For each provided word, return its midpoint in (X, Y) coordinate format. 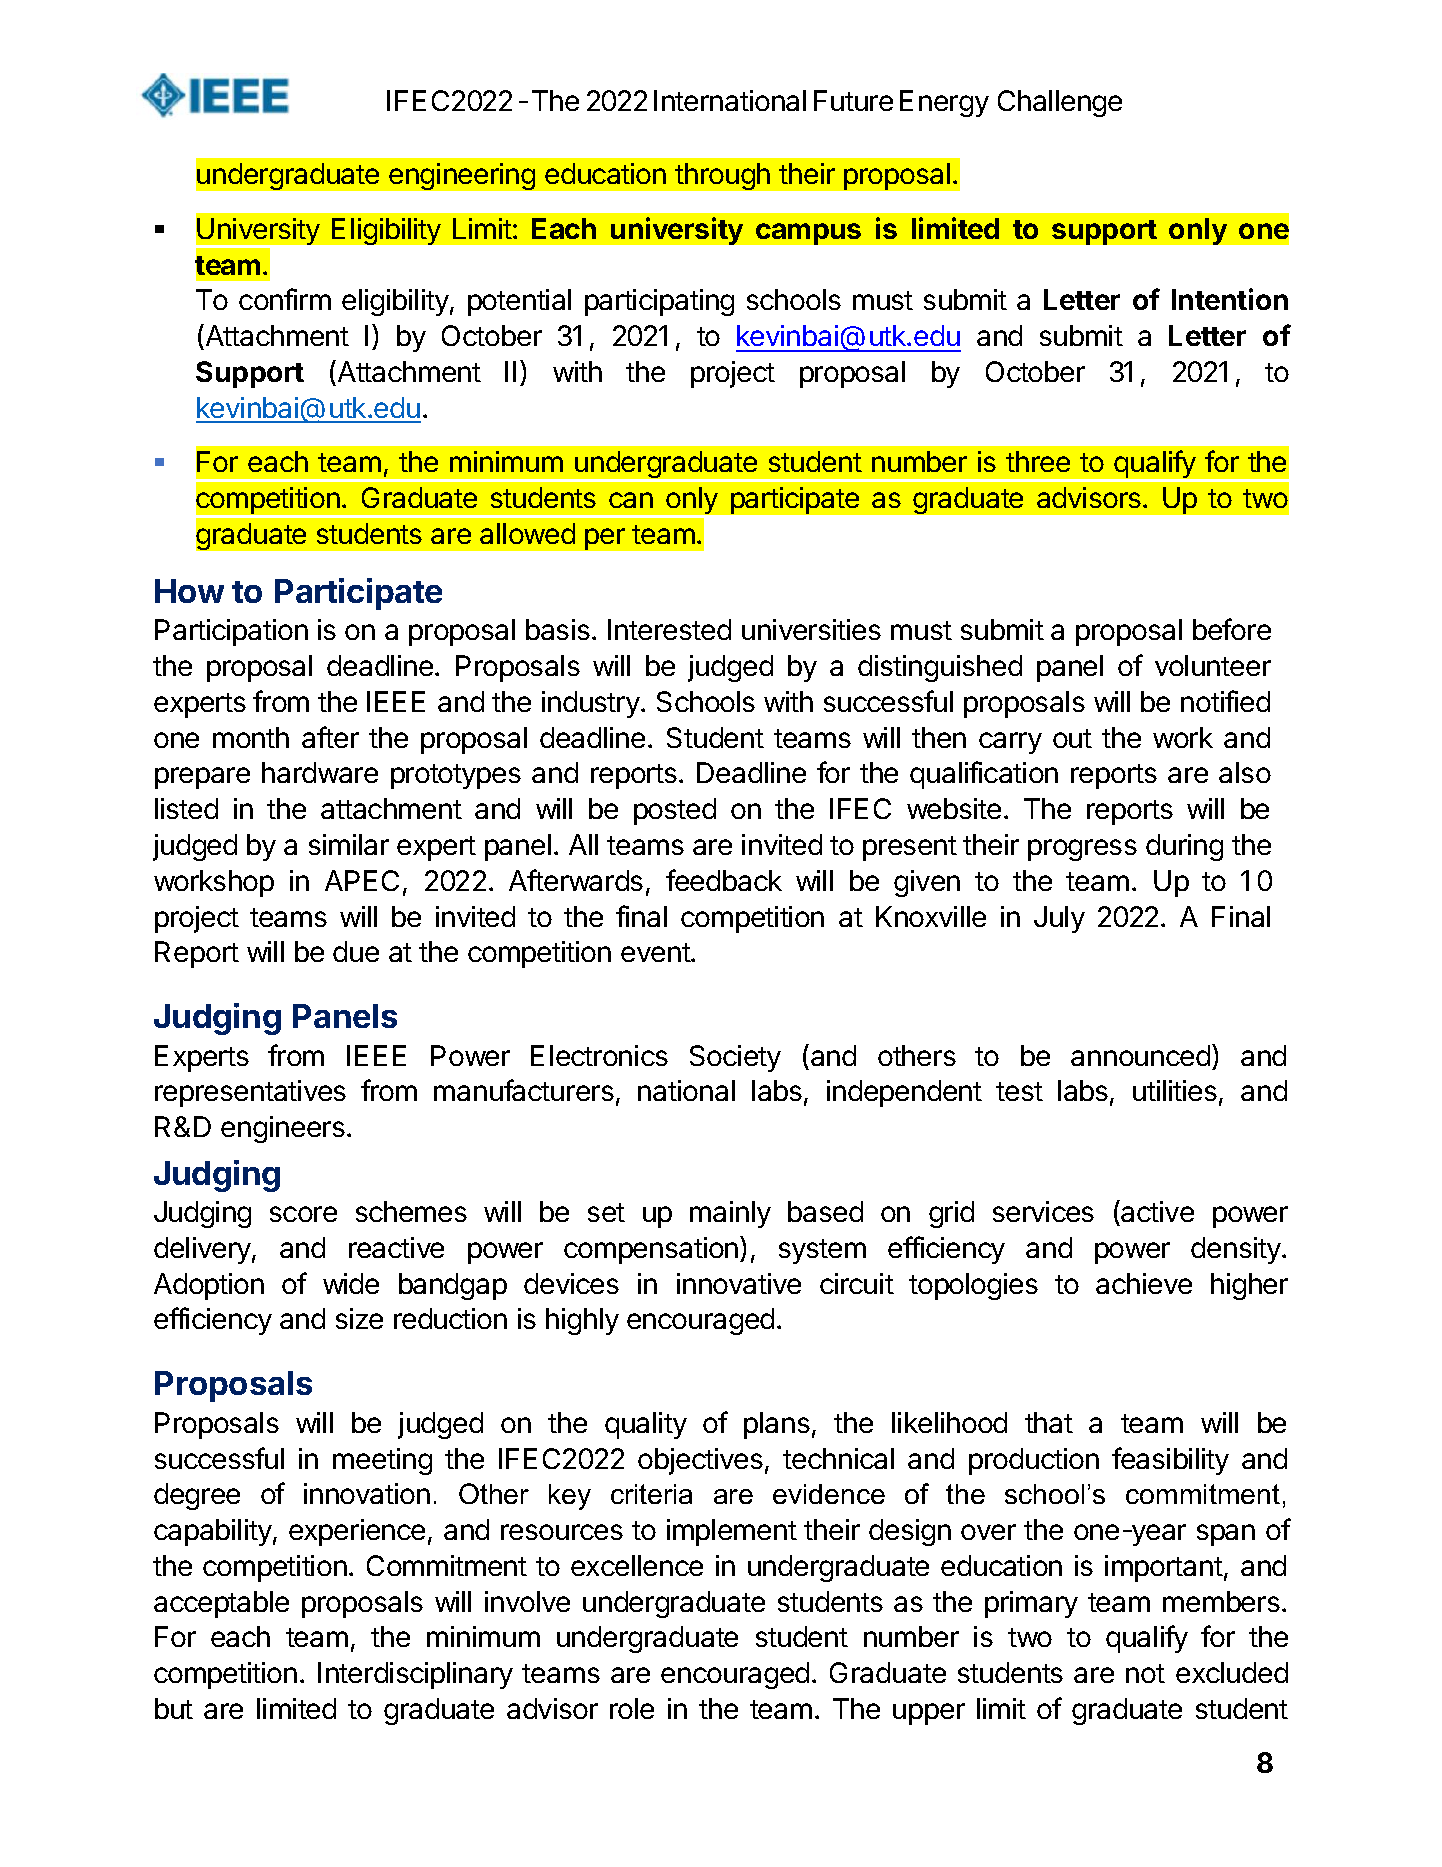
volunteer (1213, 665)
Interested (669, 629)
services (1043, 1211)
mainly (730, 1214)
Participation (231, 632)
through (722, 176)
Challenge (1060, 103)
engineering (462, 176)
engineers (283, 1129)
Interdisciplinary (415, 1675)
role (632, 1708)
